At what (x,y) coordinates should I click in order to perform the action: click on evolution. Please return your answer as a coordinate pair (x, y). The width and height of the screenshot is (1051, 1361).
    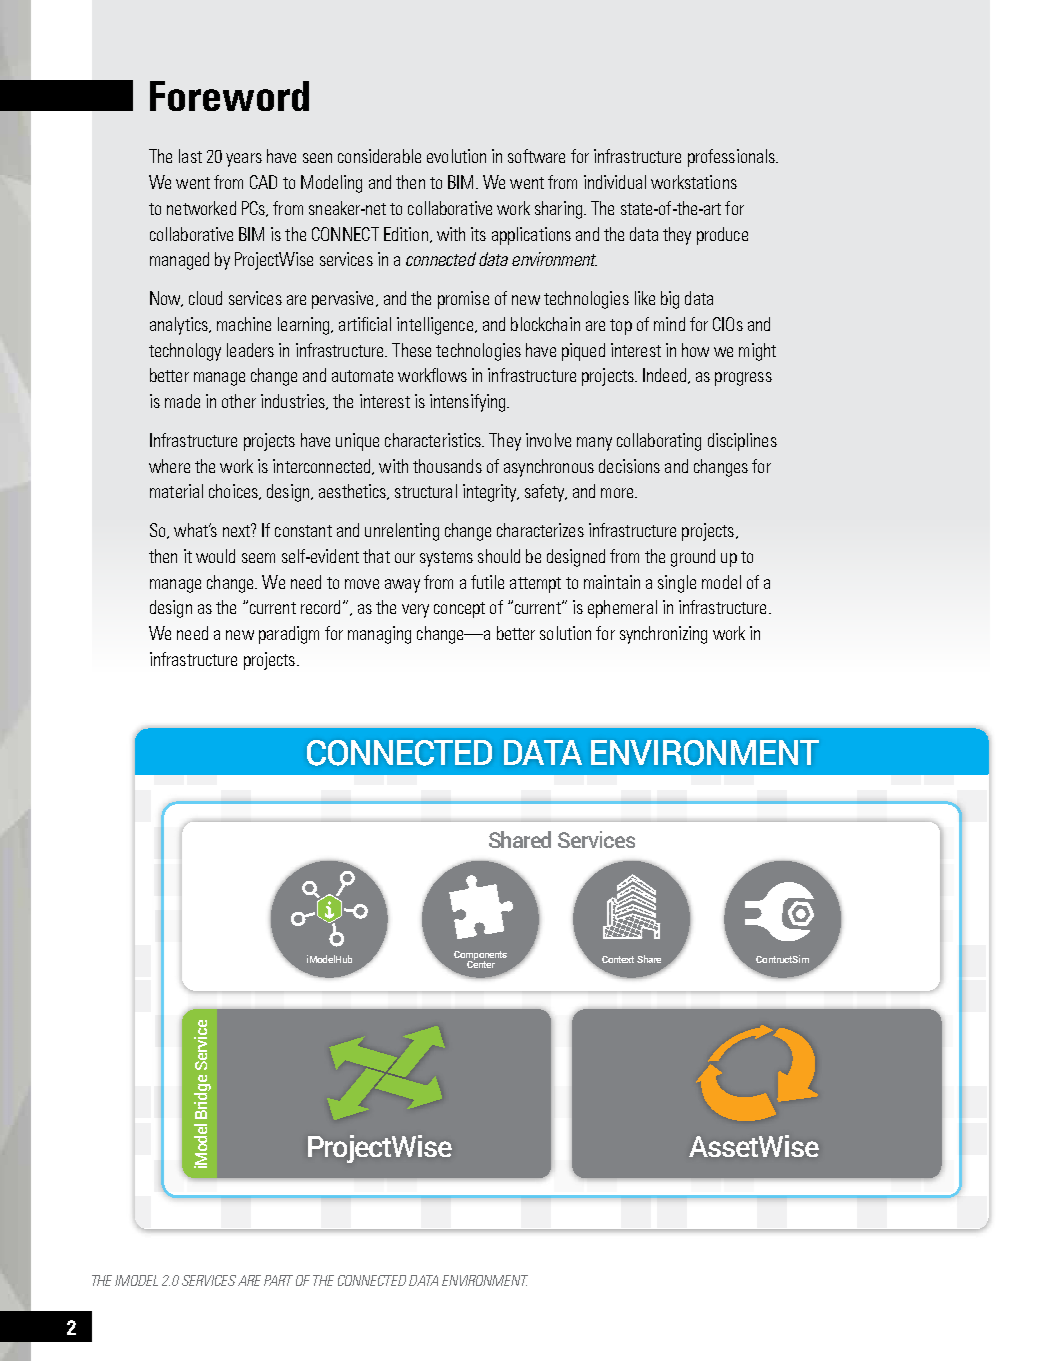
    Looking at the image, I should click on (456, 156).
